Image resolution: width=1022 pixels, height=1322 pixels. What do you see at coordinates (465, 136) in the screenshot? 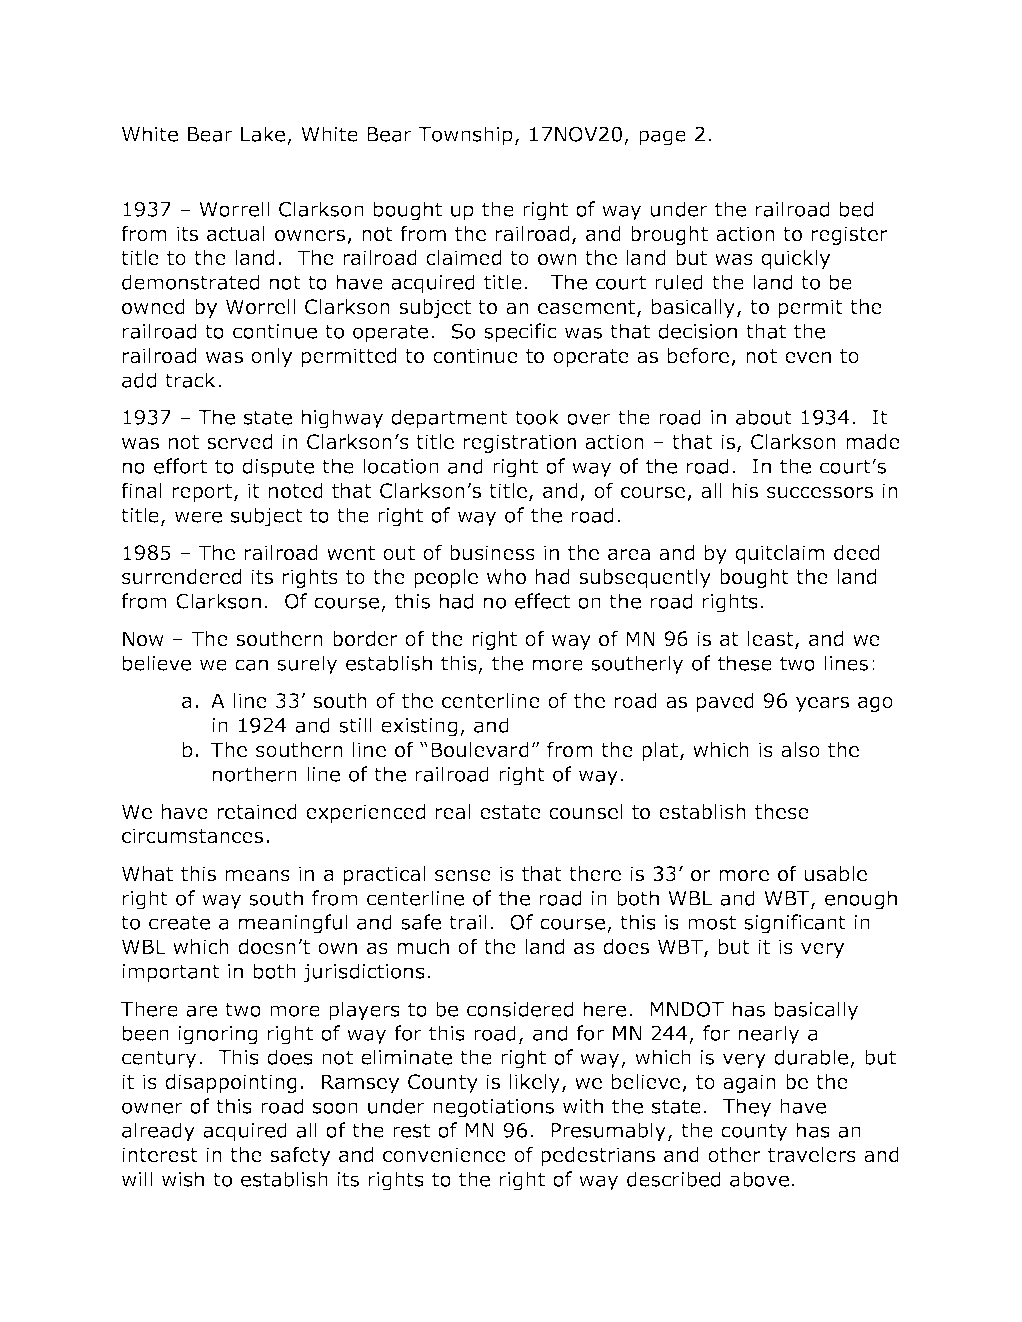
I see `Township` at bounding box center [465, 136].
